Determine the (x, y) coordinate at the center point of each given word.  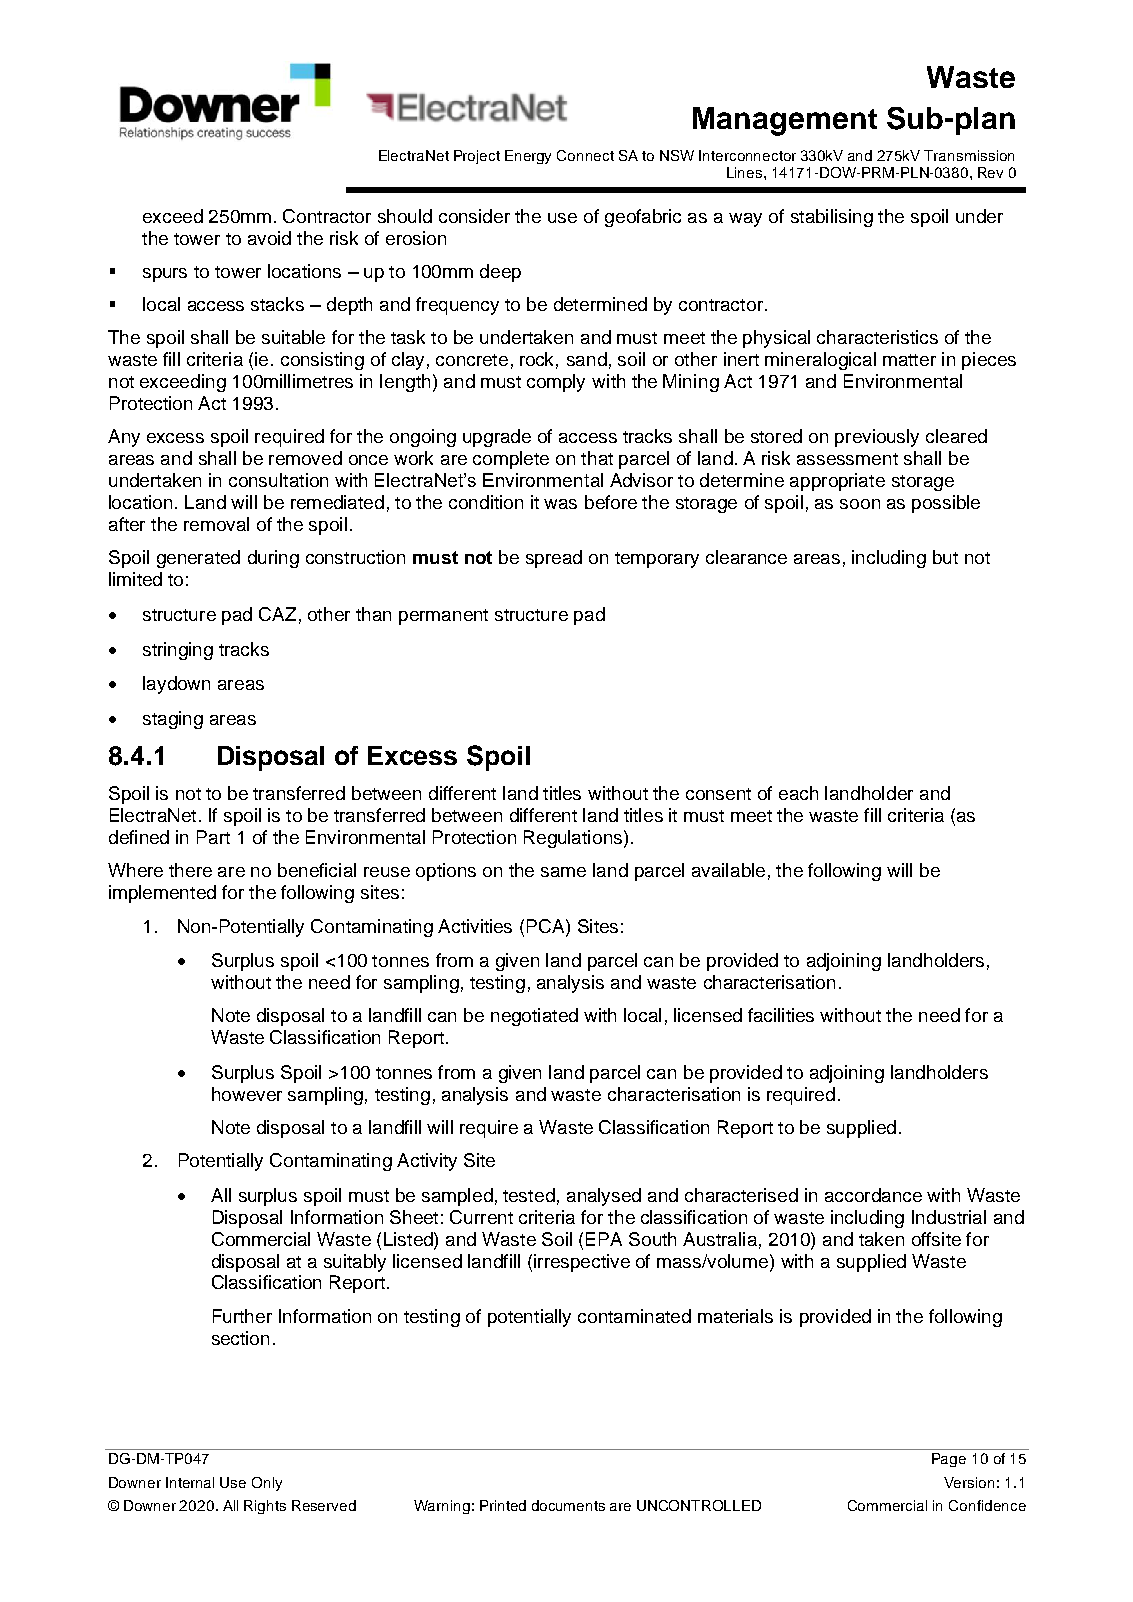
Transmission (969, 155)
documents (568, 1505)
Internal (190, 1482)
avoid (269, 238)
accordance (873, 1195)
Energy (528, 157)
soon (860, 504)
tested (529, 1195)
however (247, 1094)
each (798, 793)
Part (213, 837)
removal (216, 524)
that (597, 458)
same (563, 872)
